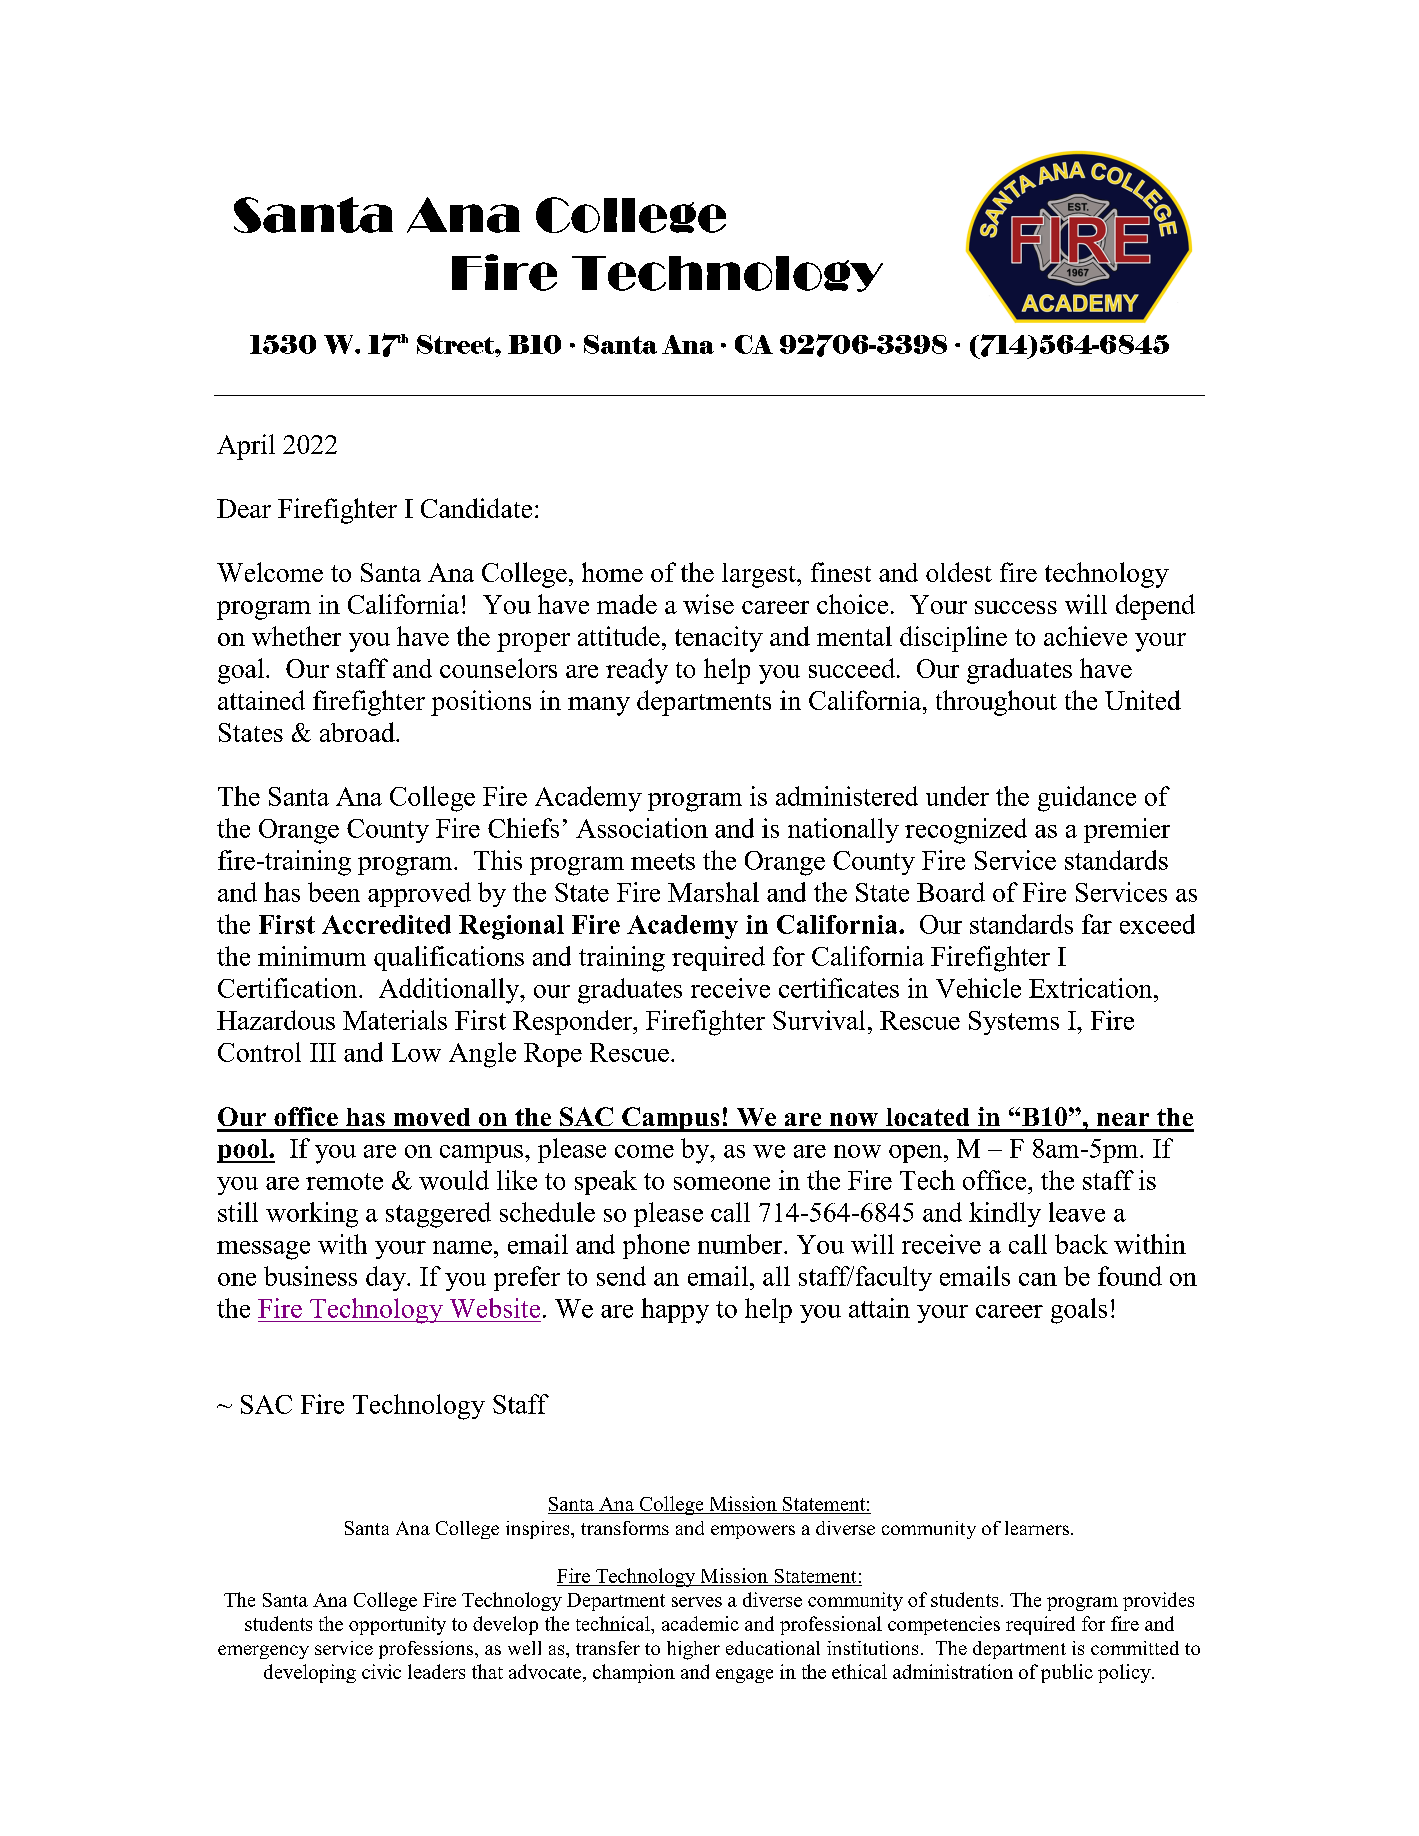 This image has height=1836, width=1419. Describe the element at coordinates (397, 1625) in the image. I see `opportunity` at that location.
